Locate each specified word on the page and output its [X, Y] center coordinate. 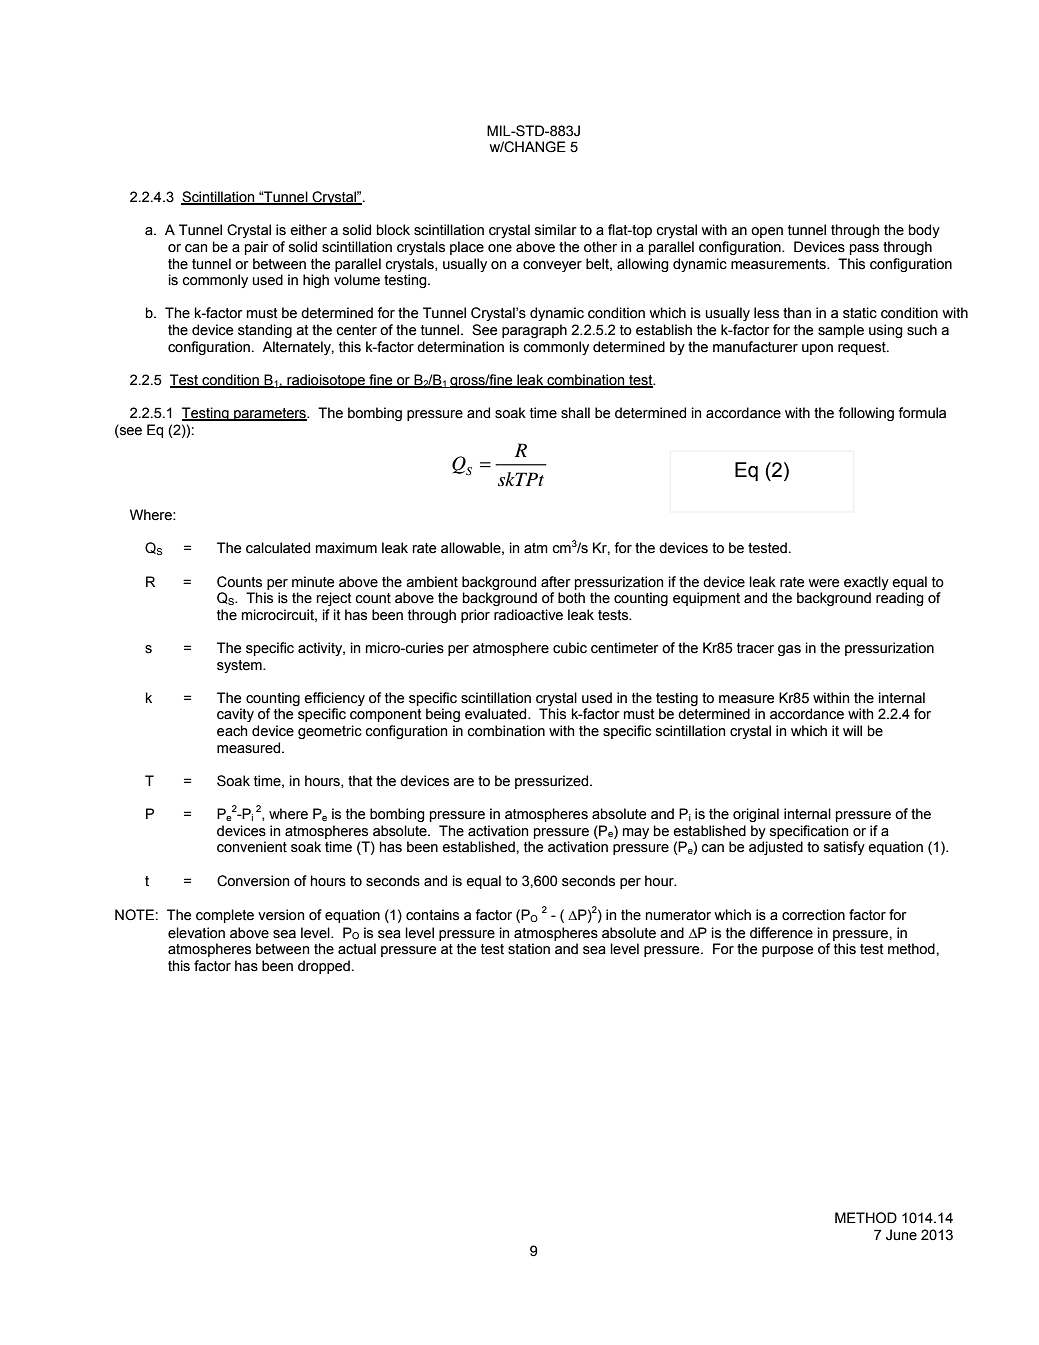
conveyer [552, 266]
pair [257, 248]
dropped [324, 967]
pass [864, 249]
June [901, 1235]
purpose [787, 951]
